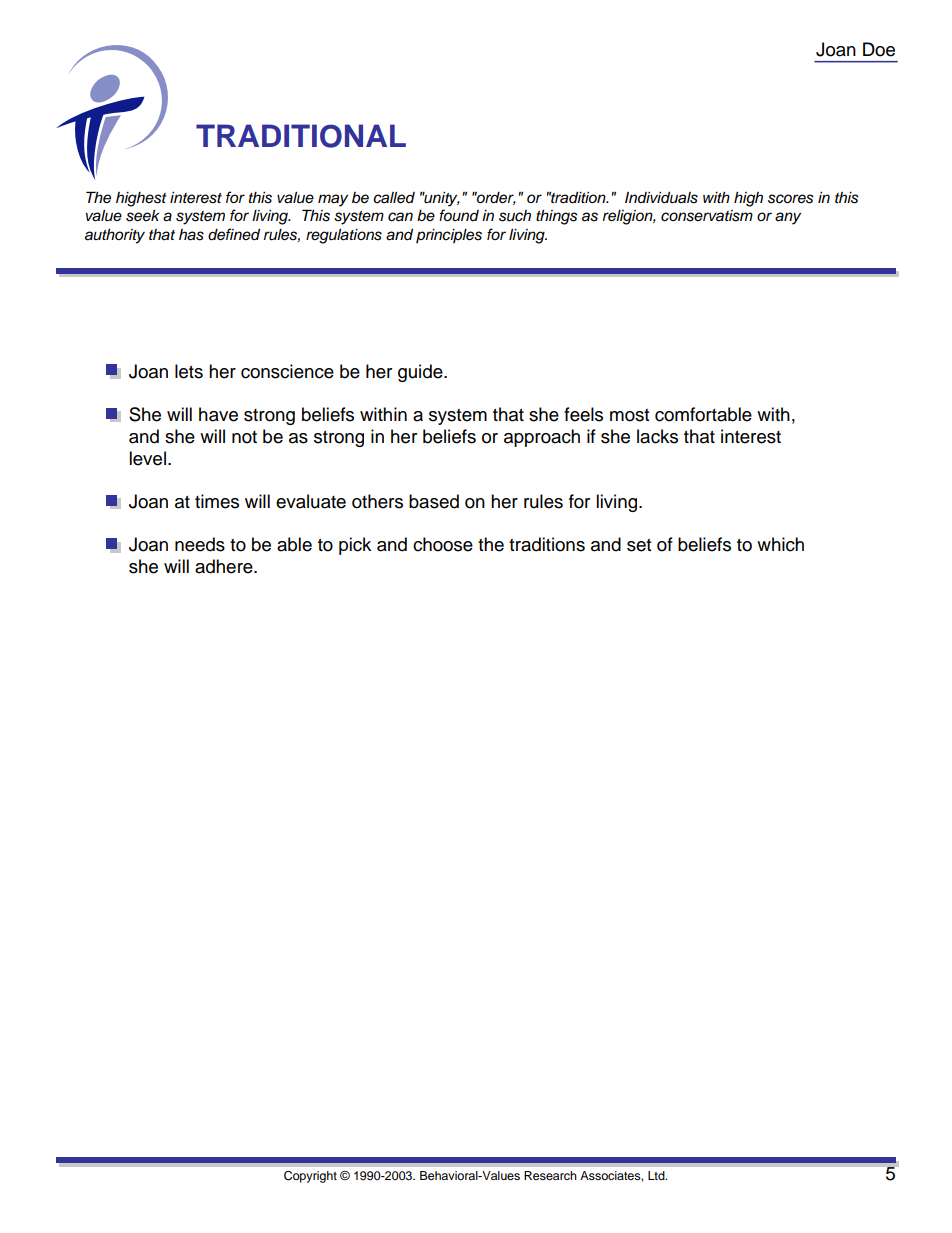  I want to click on Copyright, so click(310, 1177).
